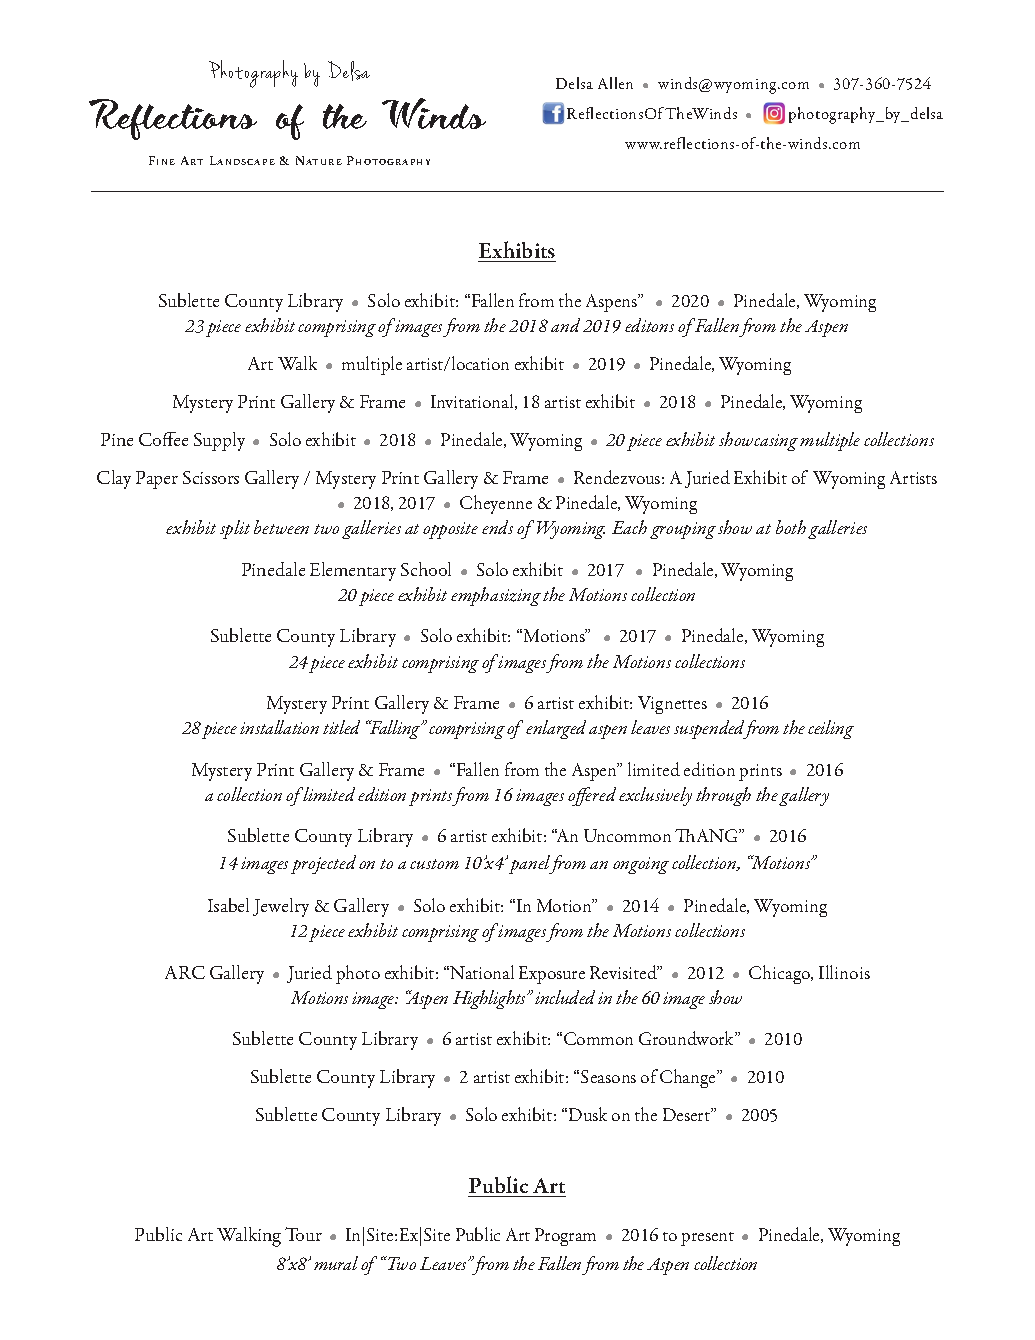 This screenshot has width=1035, height=1340. Describe the element at coordinates (303, 1234) in the screenshot. I see `Tour` at that location.
